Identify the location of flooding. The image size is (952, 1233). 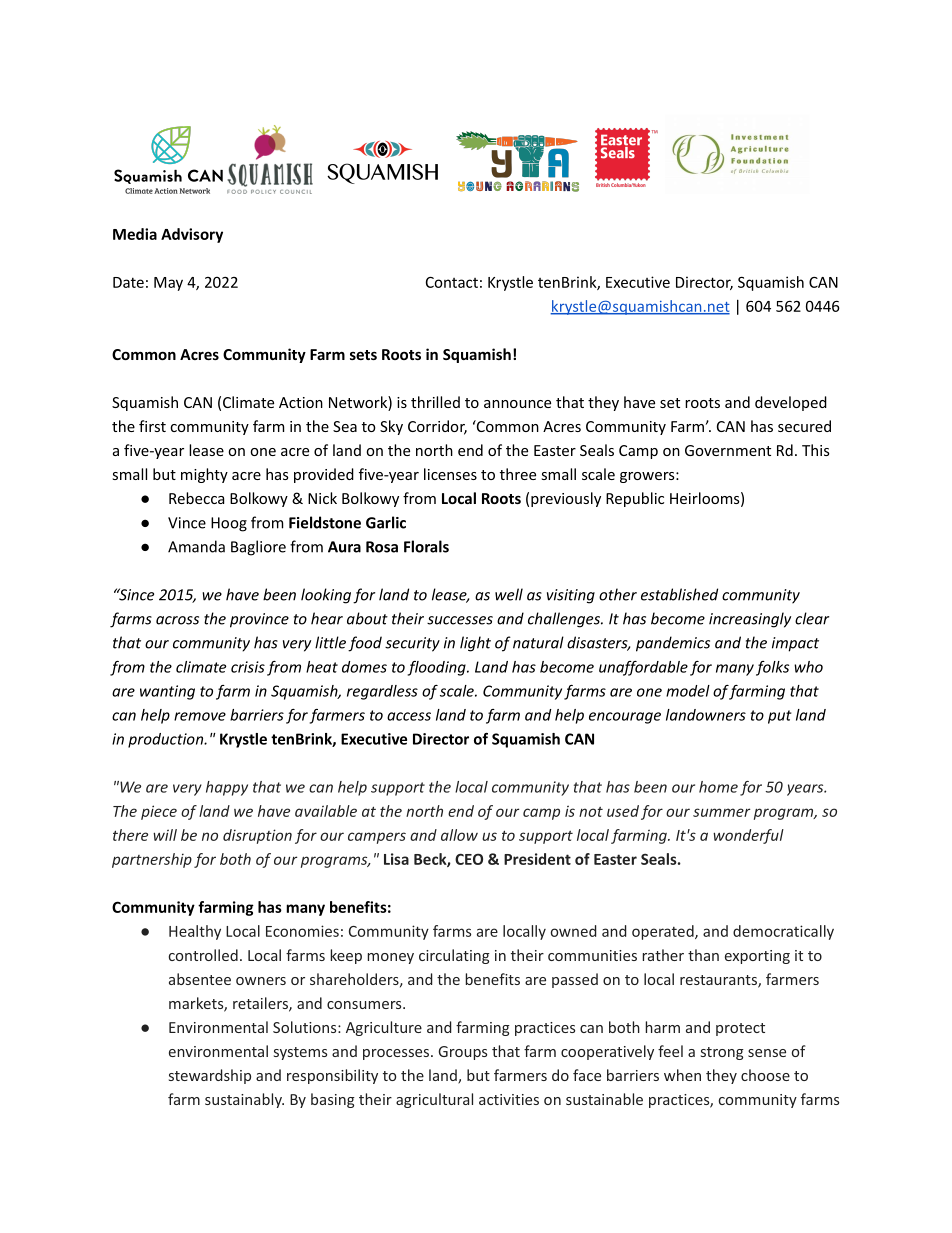
(438, 668).
